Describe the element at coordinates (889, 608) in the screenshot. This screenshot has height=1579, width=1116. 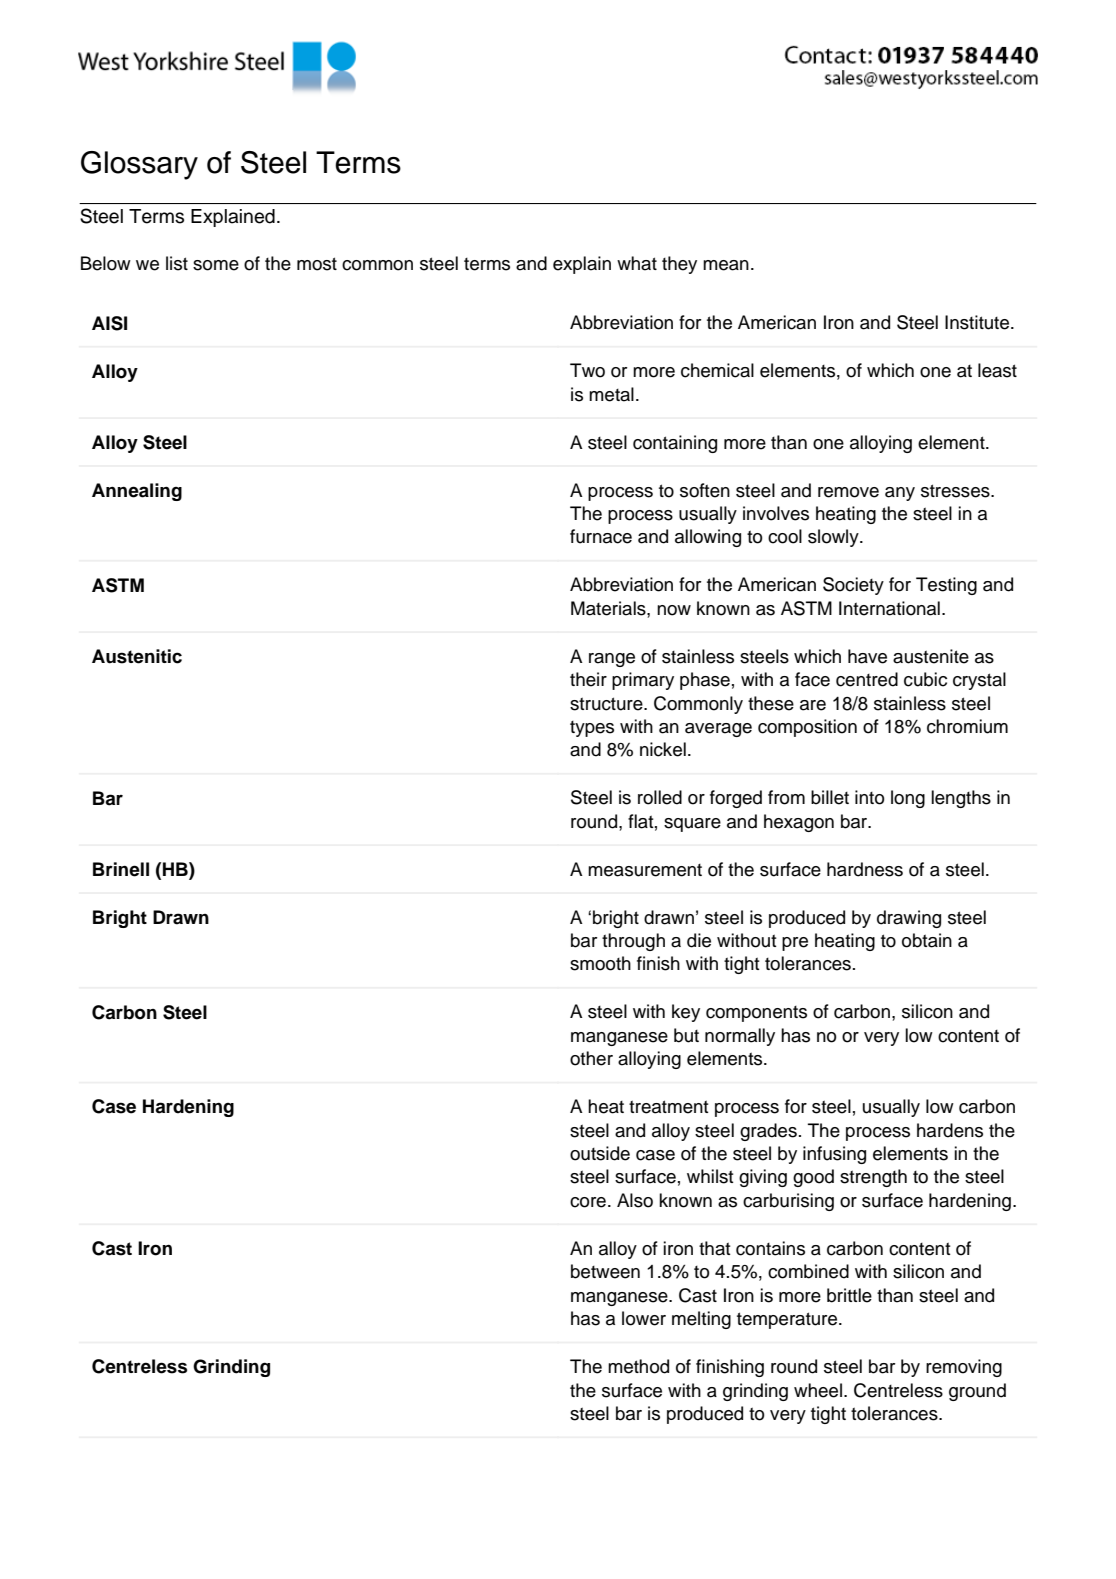
I see `International` at that location.
